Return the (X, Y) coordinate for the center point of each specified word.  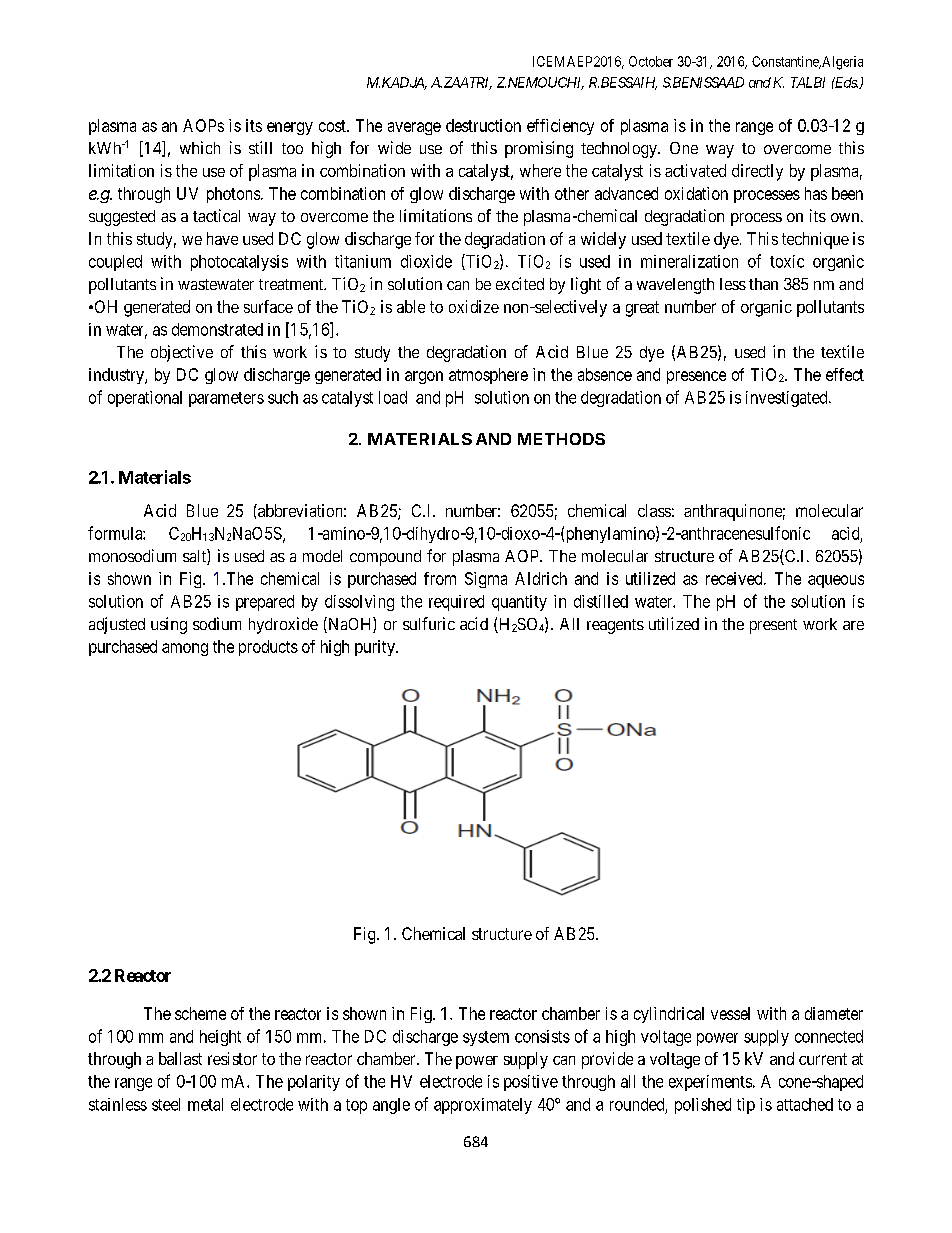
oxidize (474, 306)
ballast (180, 1058)
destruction (483, 125)
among (185, 649)
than (763, 284)
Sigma (486, 580)
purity (376, 648)
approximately (483, 1106)
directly (757, 172)
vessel (730, 1013)
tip (746, 1106)
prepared (265, 603)
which (200, 147)
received (735, 578)
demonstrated (217, 329)
